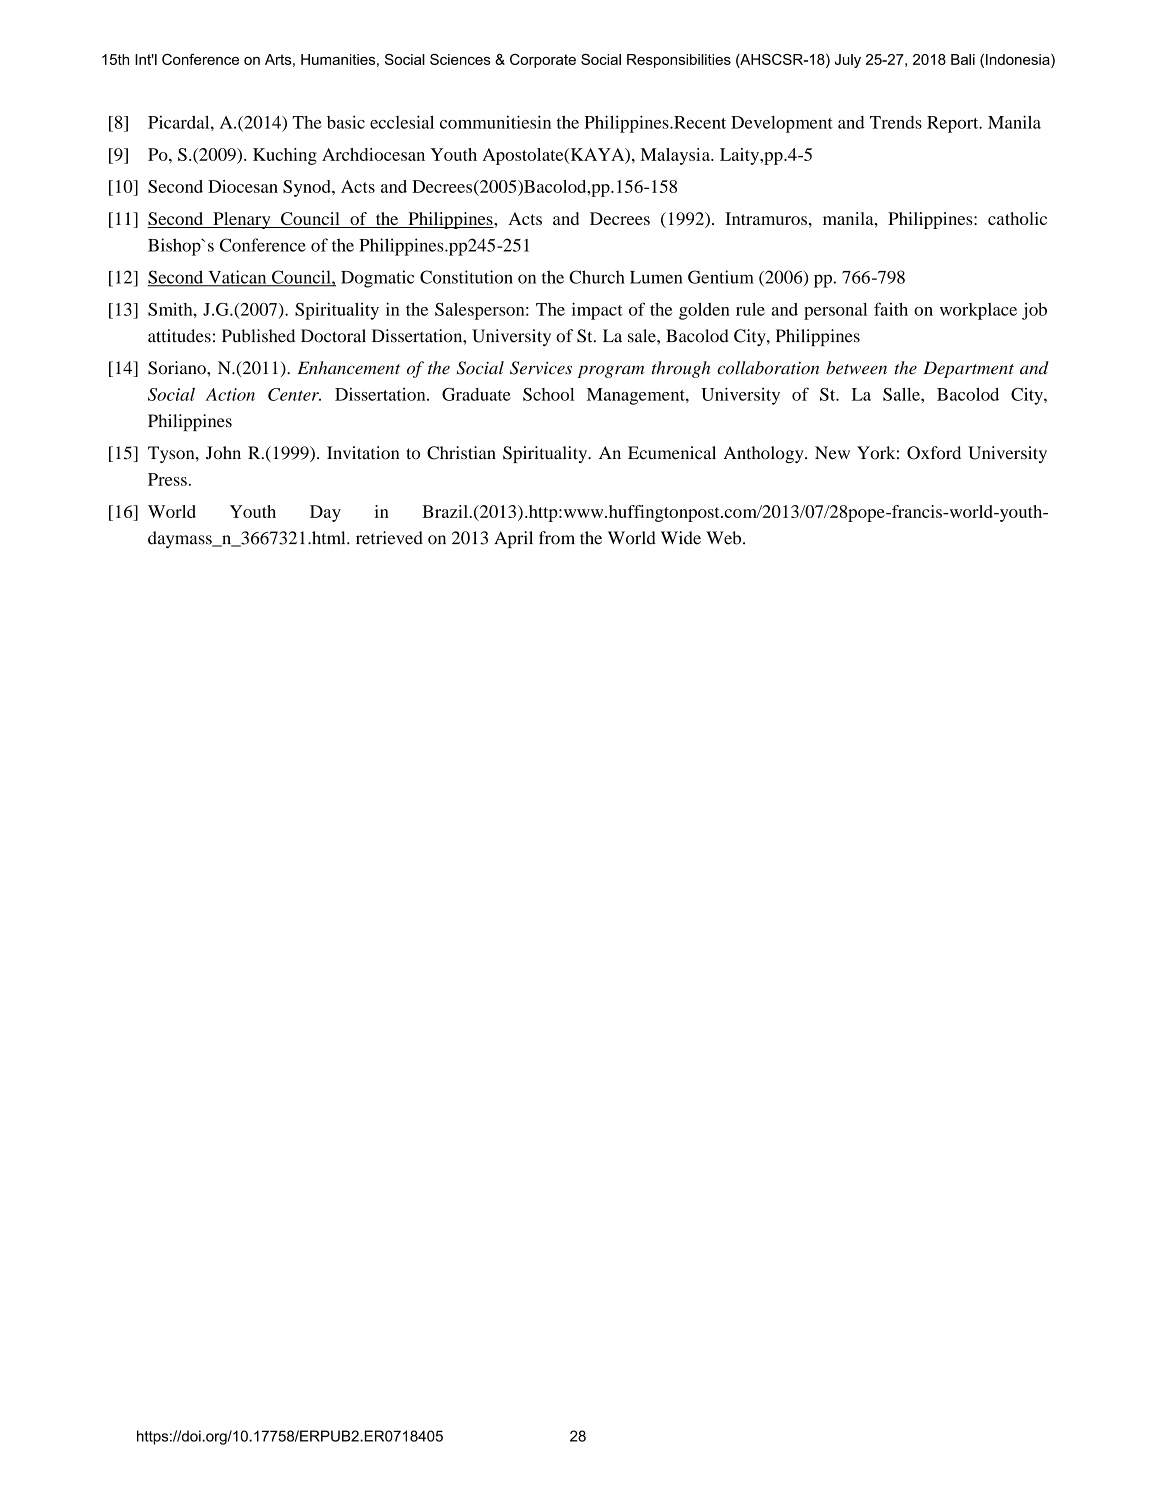  Describe the element at coordinates (346, 122) in the screenshot. I see `basic` at that location.
